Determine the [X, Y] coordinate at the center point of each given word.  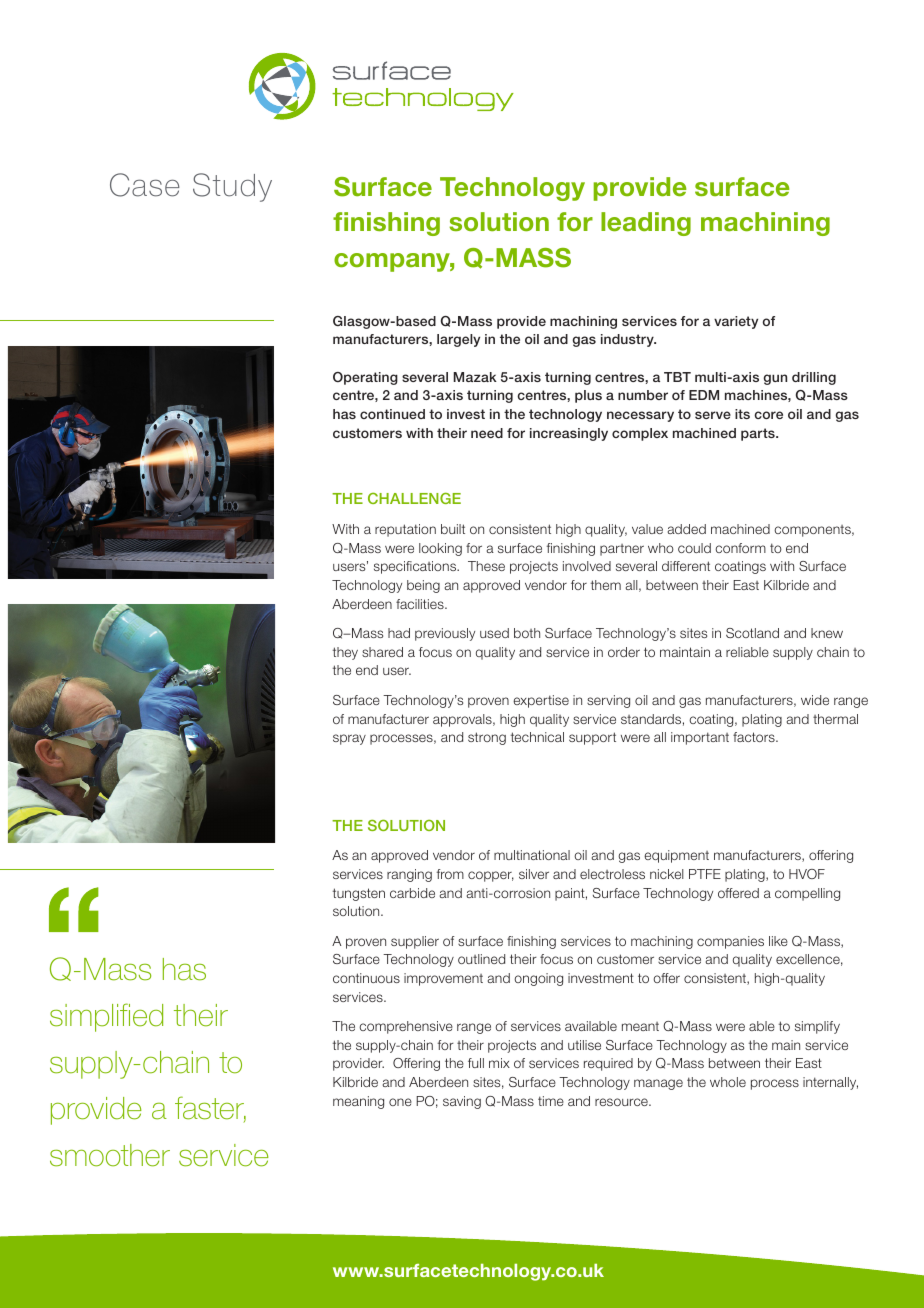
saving [462, 1102]
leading [646, 224]
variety [736, 322]
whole [728, 1082]
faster [210, 1109]
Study [232, 187]
